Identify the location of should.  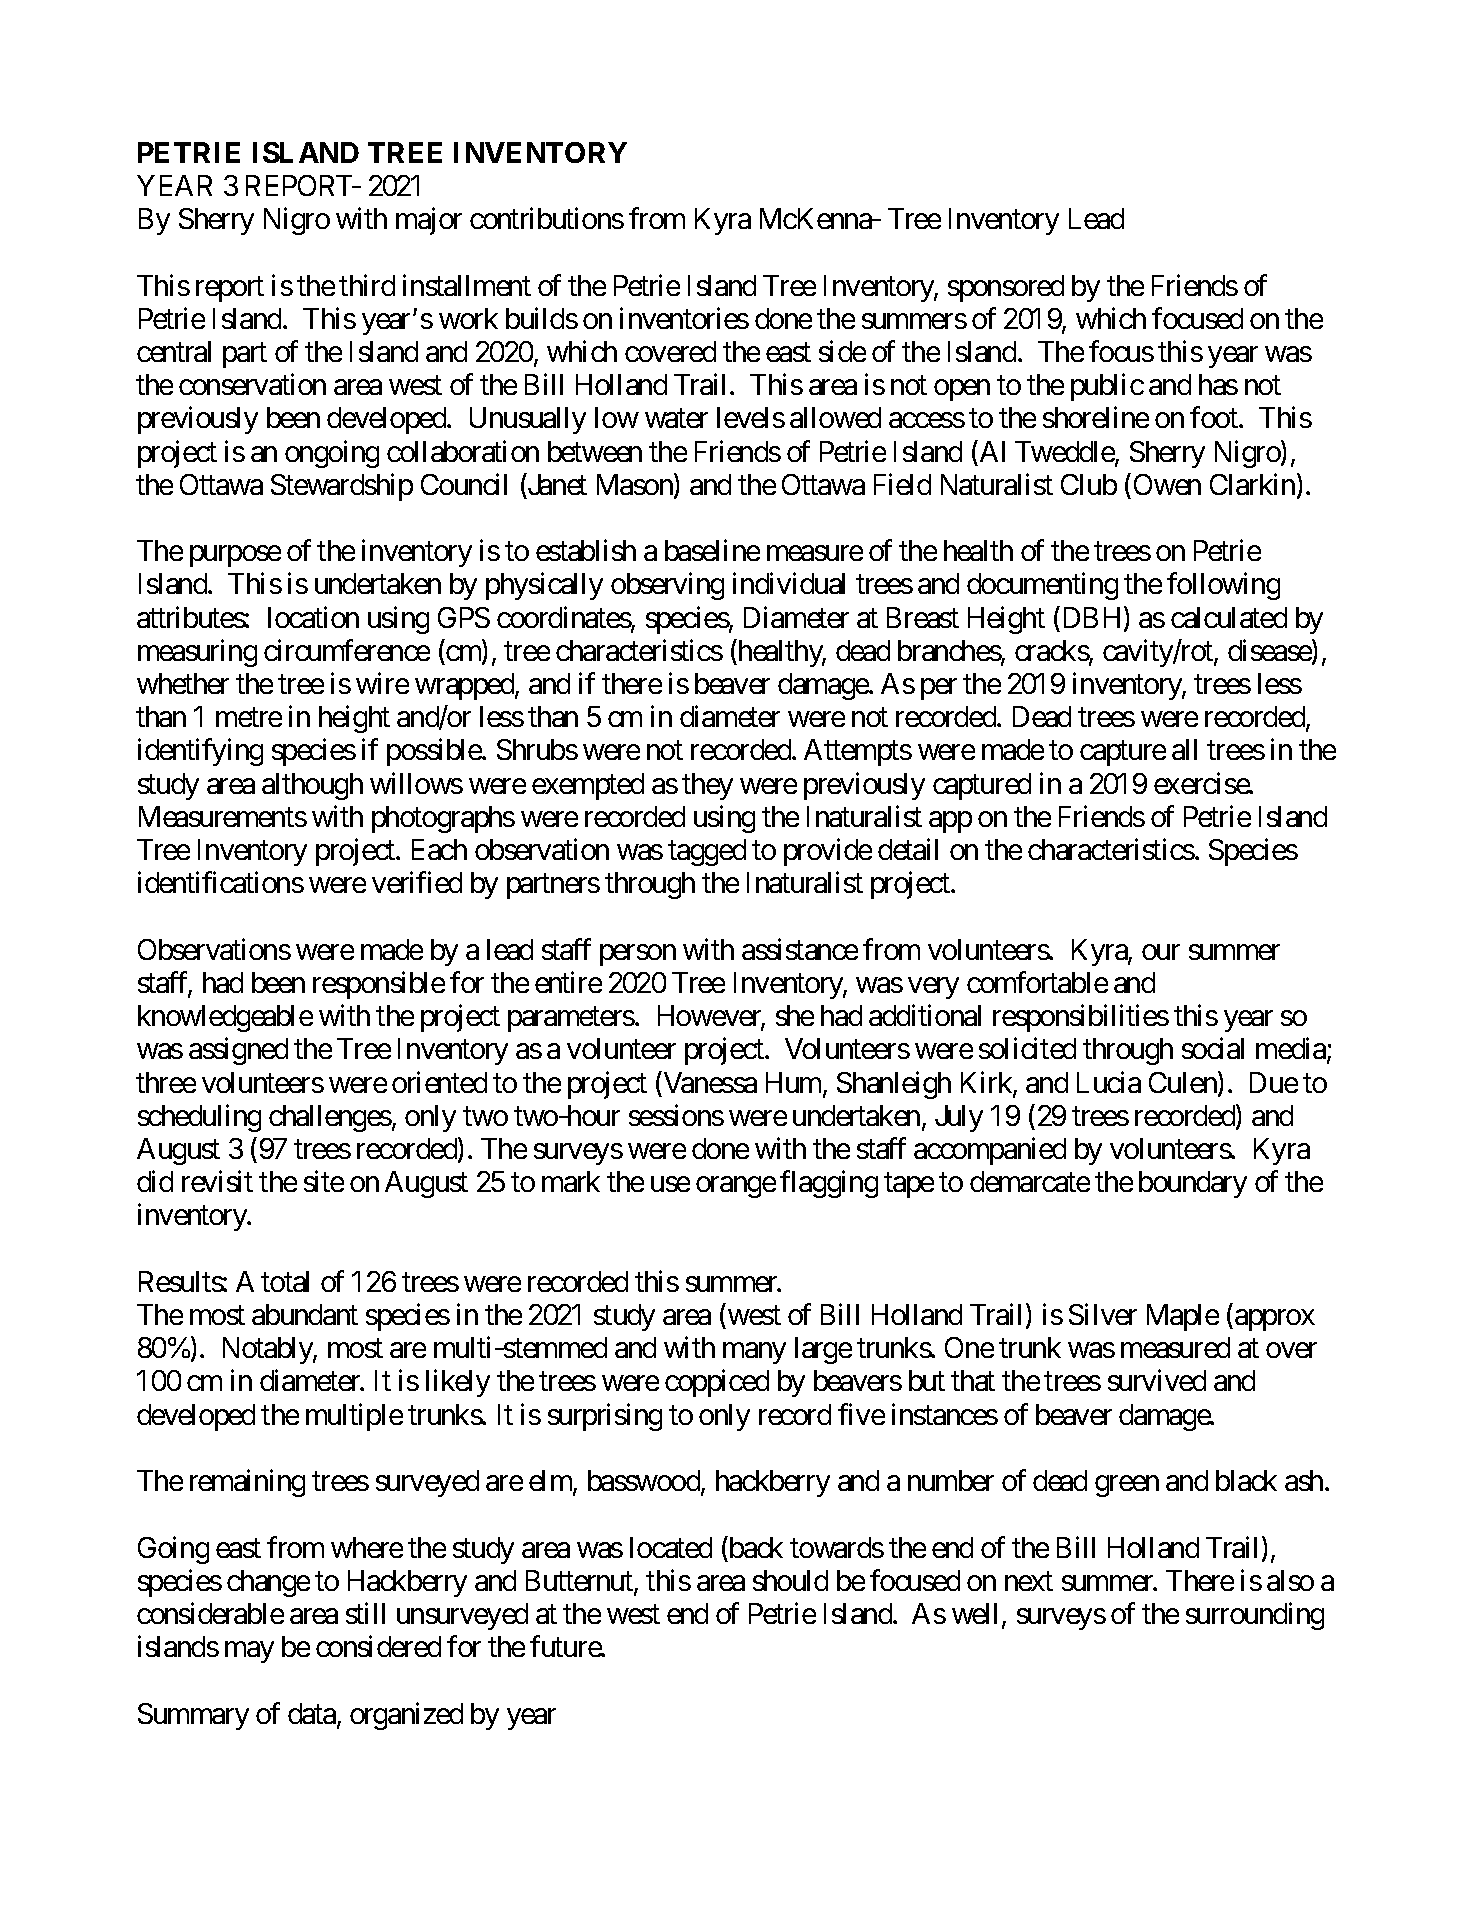
(790, 1580).
